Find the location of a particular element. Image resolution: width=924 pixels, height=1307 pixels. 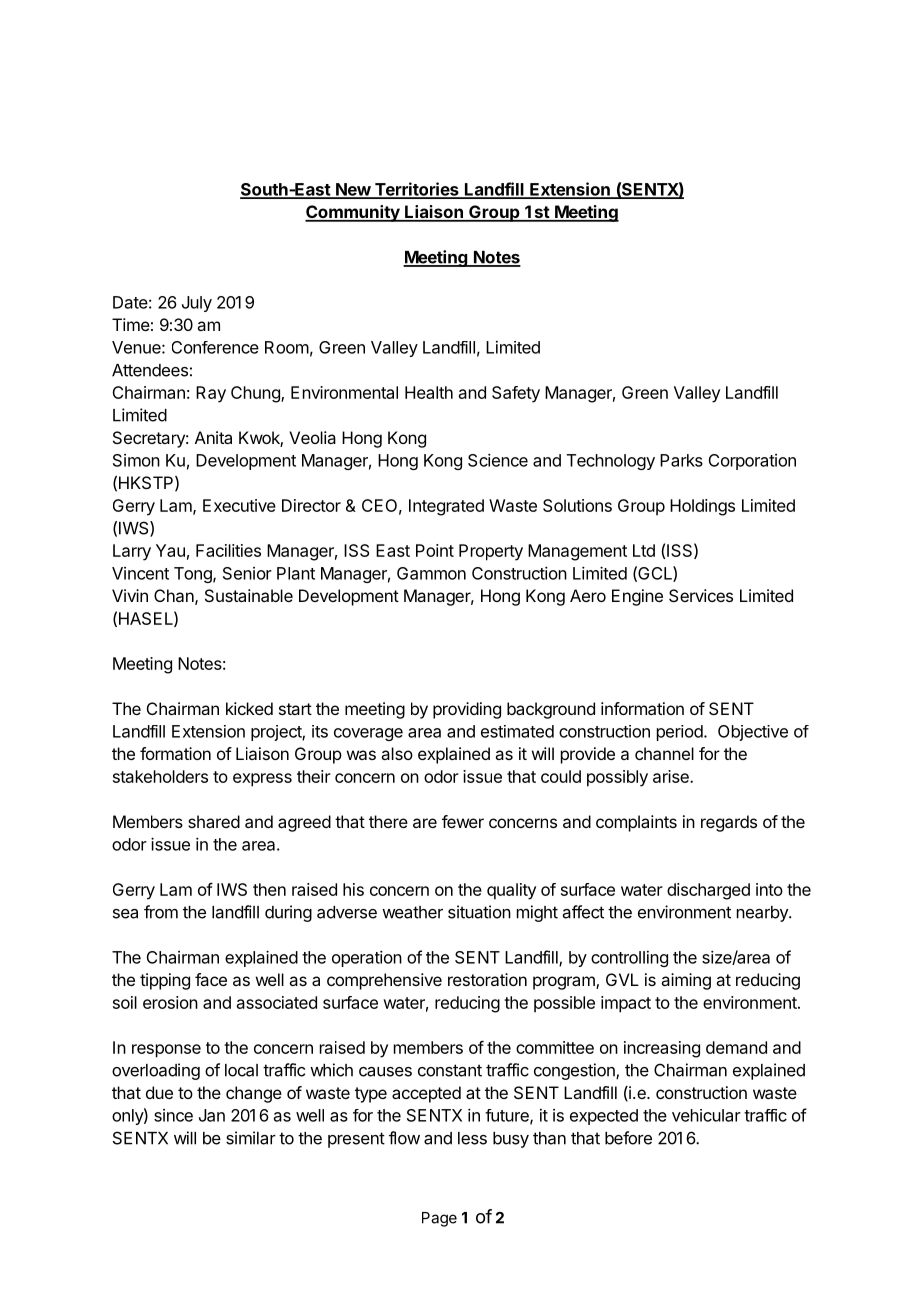

Facilities is located at coordinates (228, 550).
